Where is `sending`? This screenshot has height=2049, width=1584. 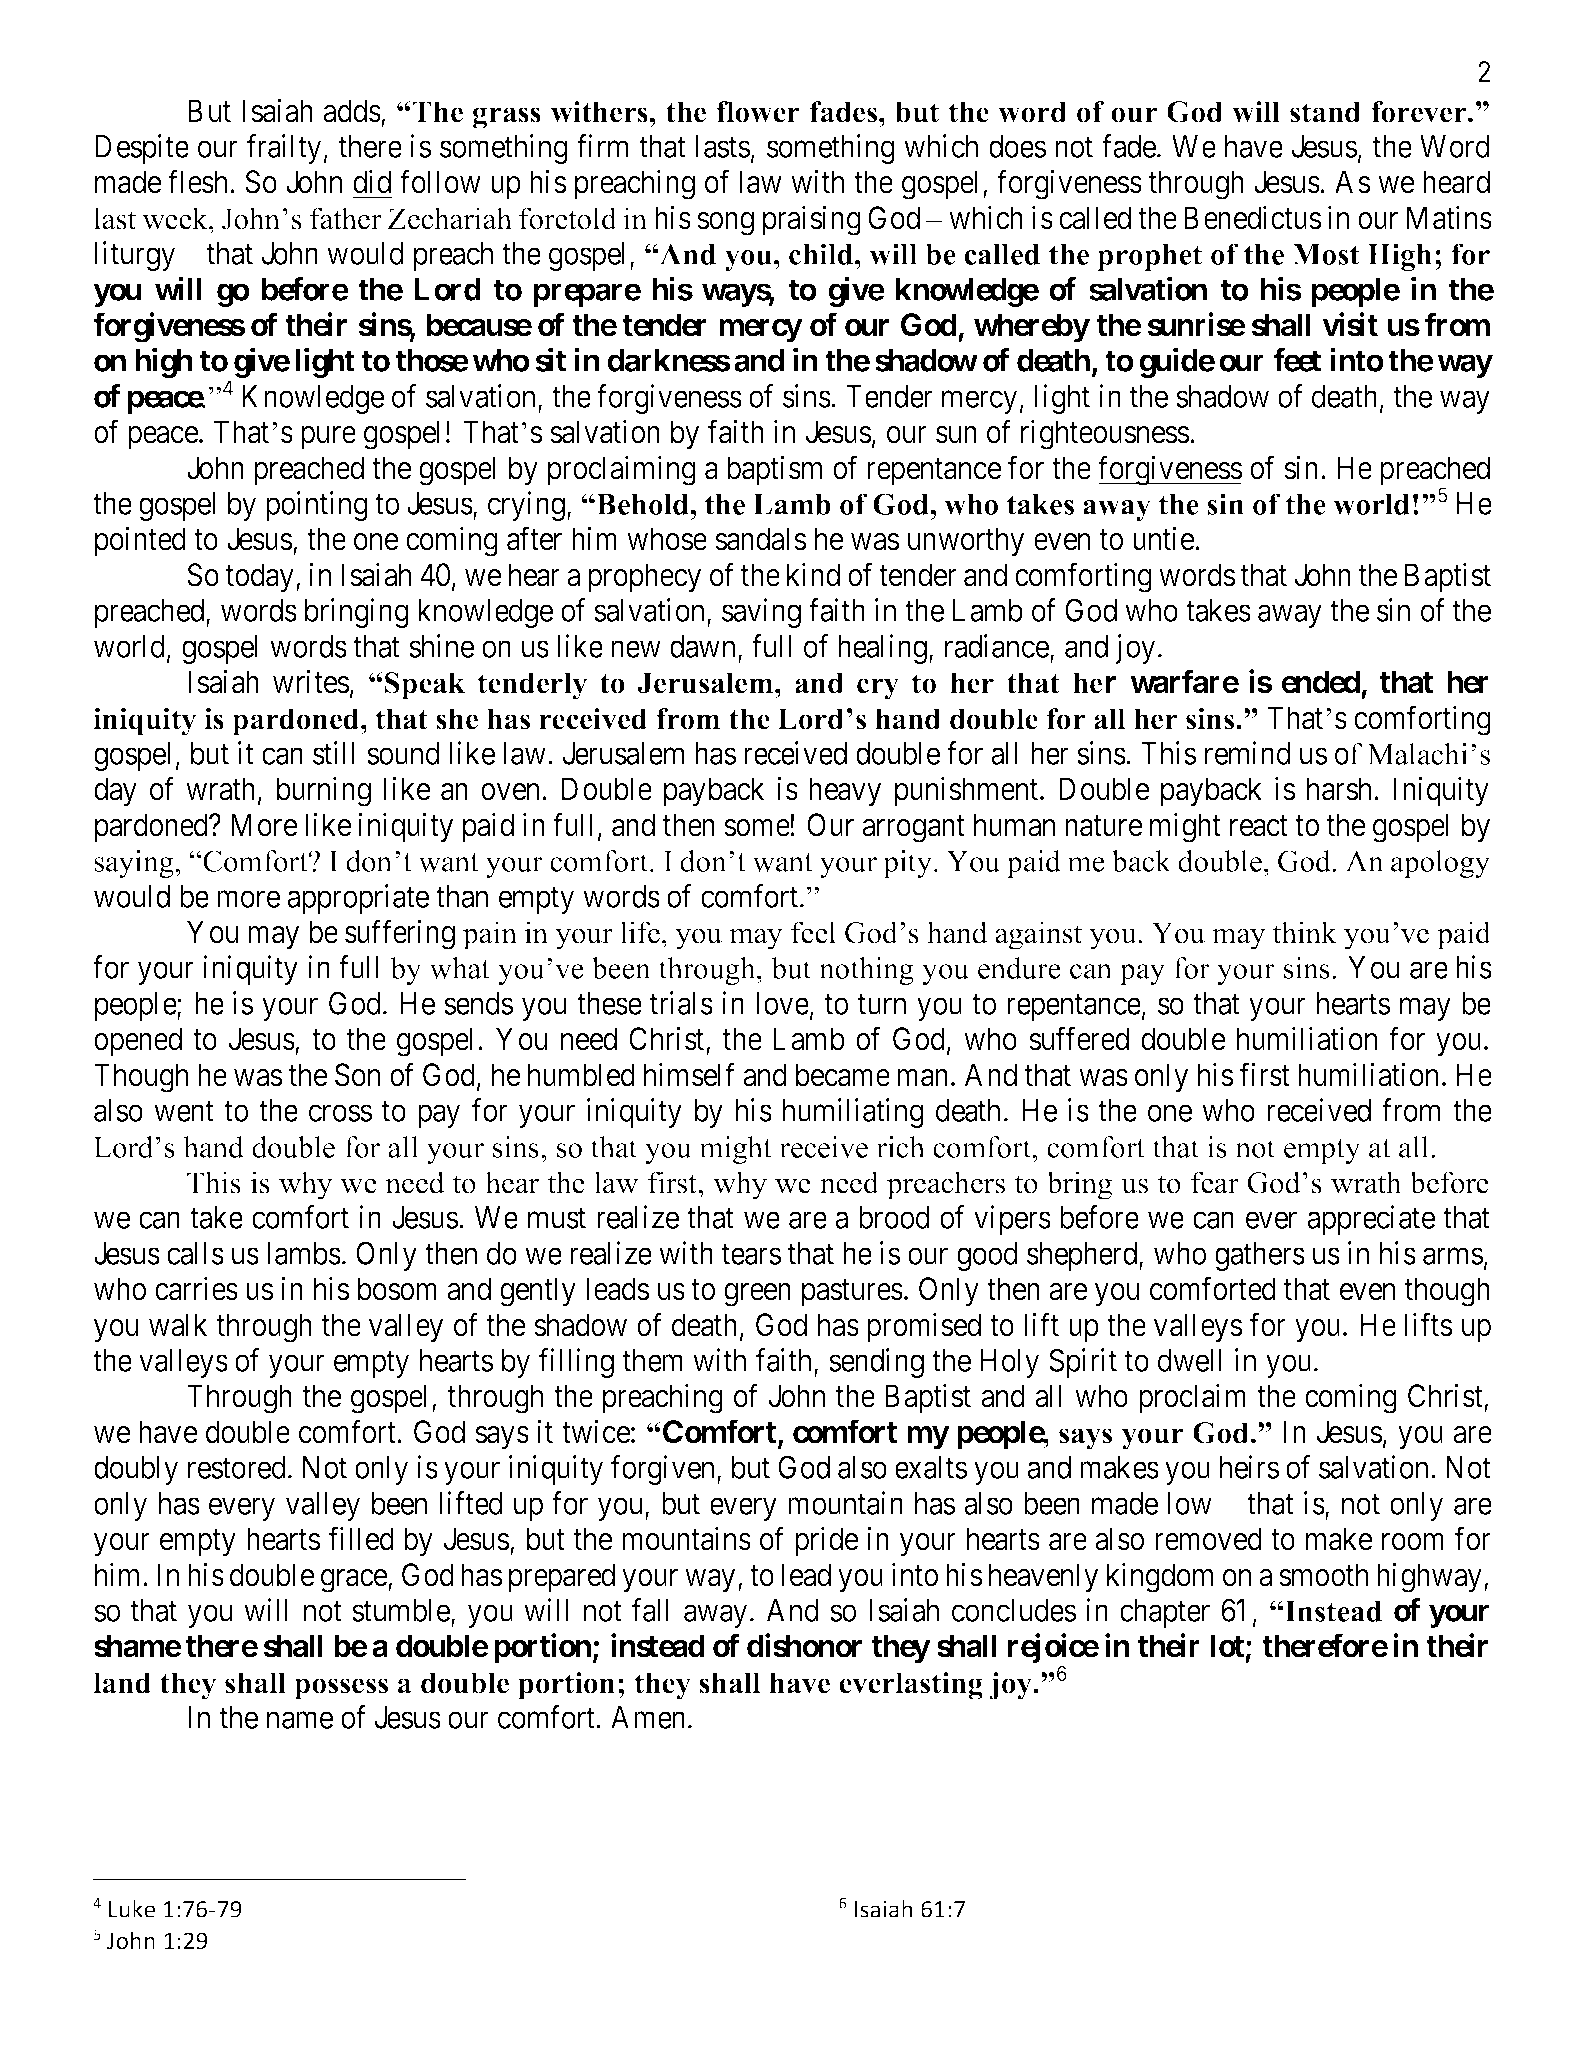 sending is located at coordinates (876, 1363).
